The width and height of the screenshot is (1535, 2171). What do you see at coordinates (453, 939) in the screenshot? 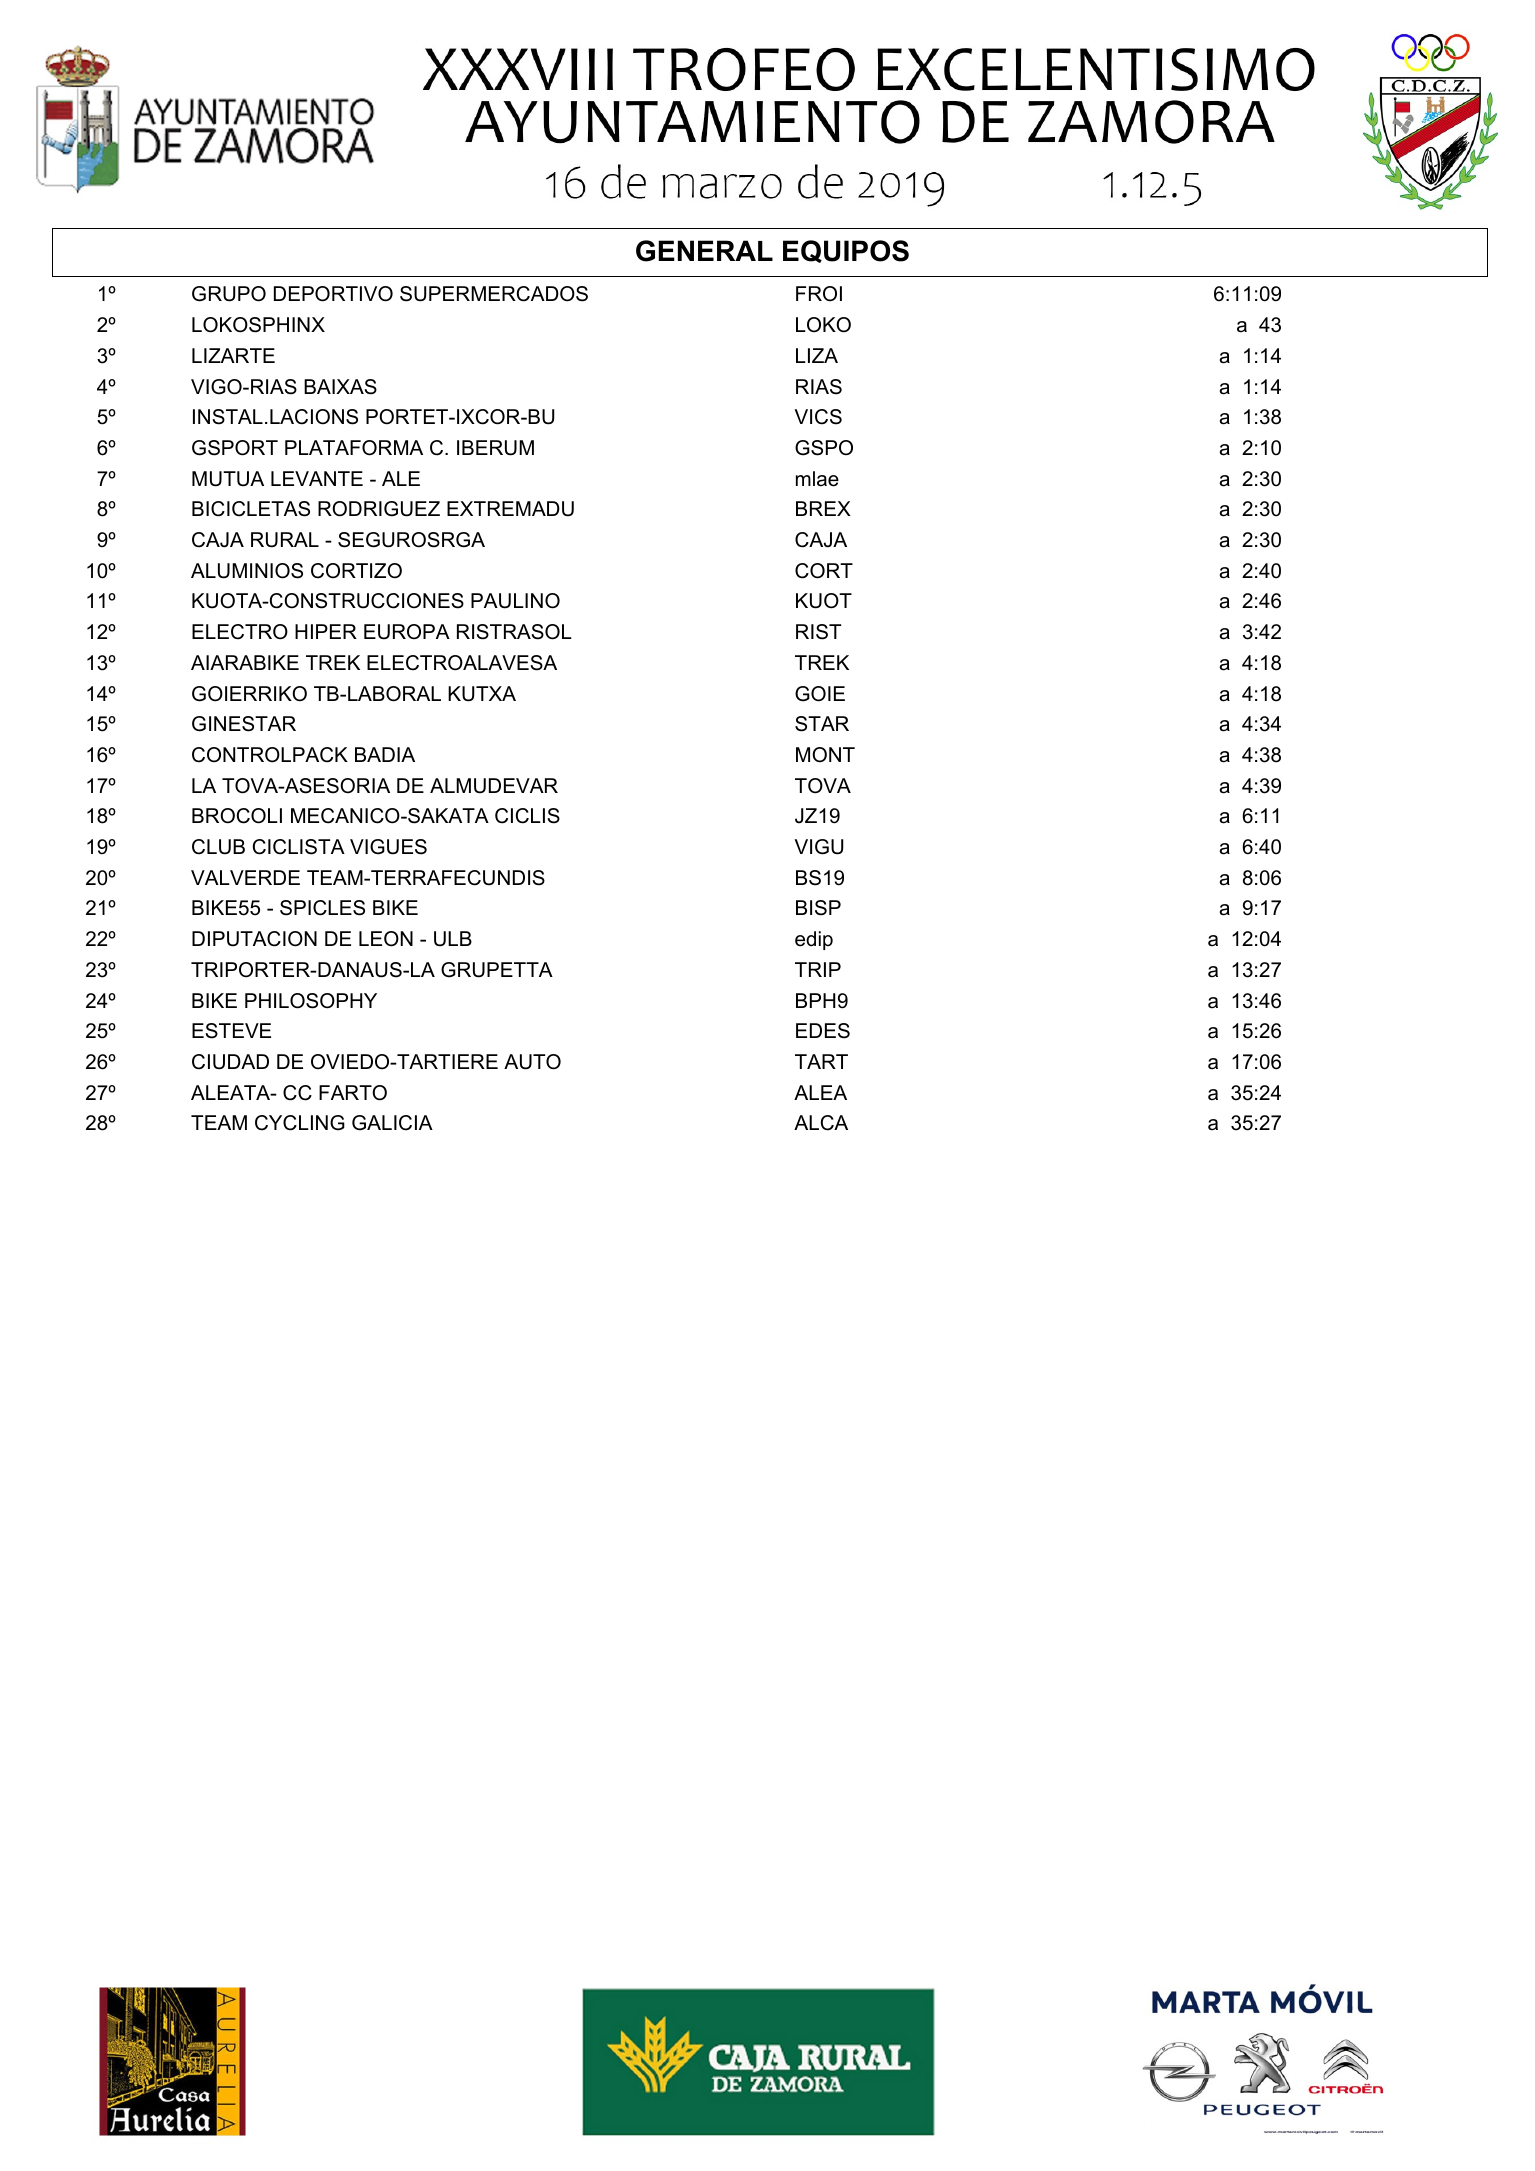
I see `ULB` at bounding box center [453, 939].
